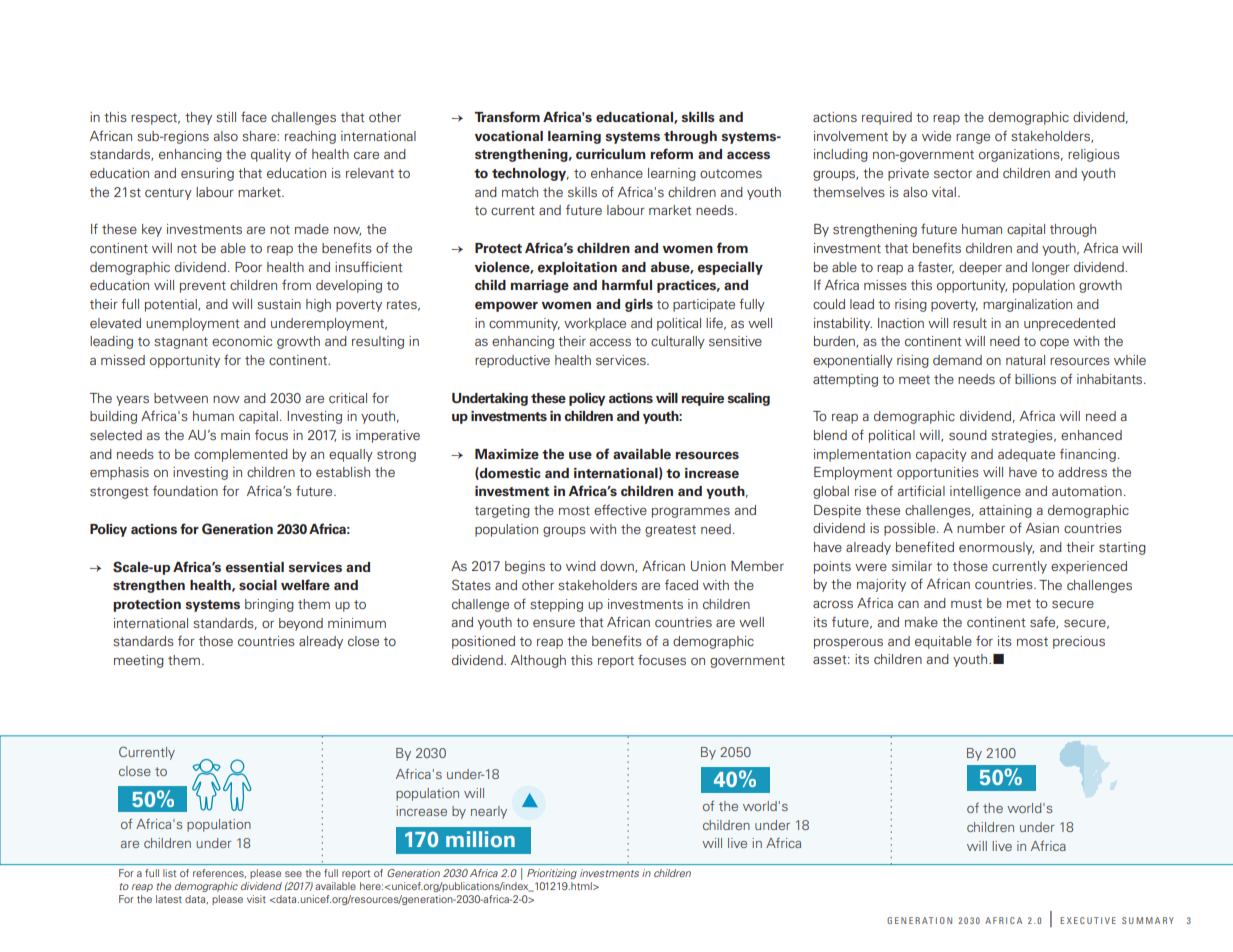 The image size is (1233, 952). I want to click on Although, so click(538, 661).
